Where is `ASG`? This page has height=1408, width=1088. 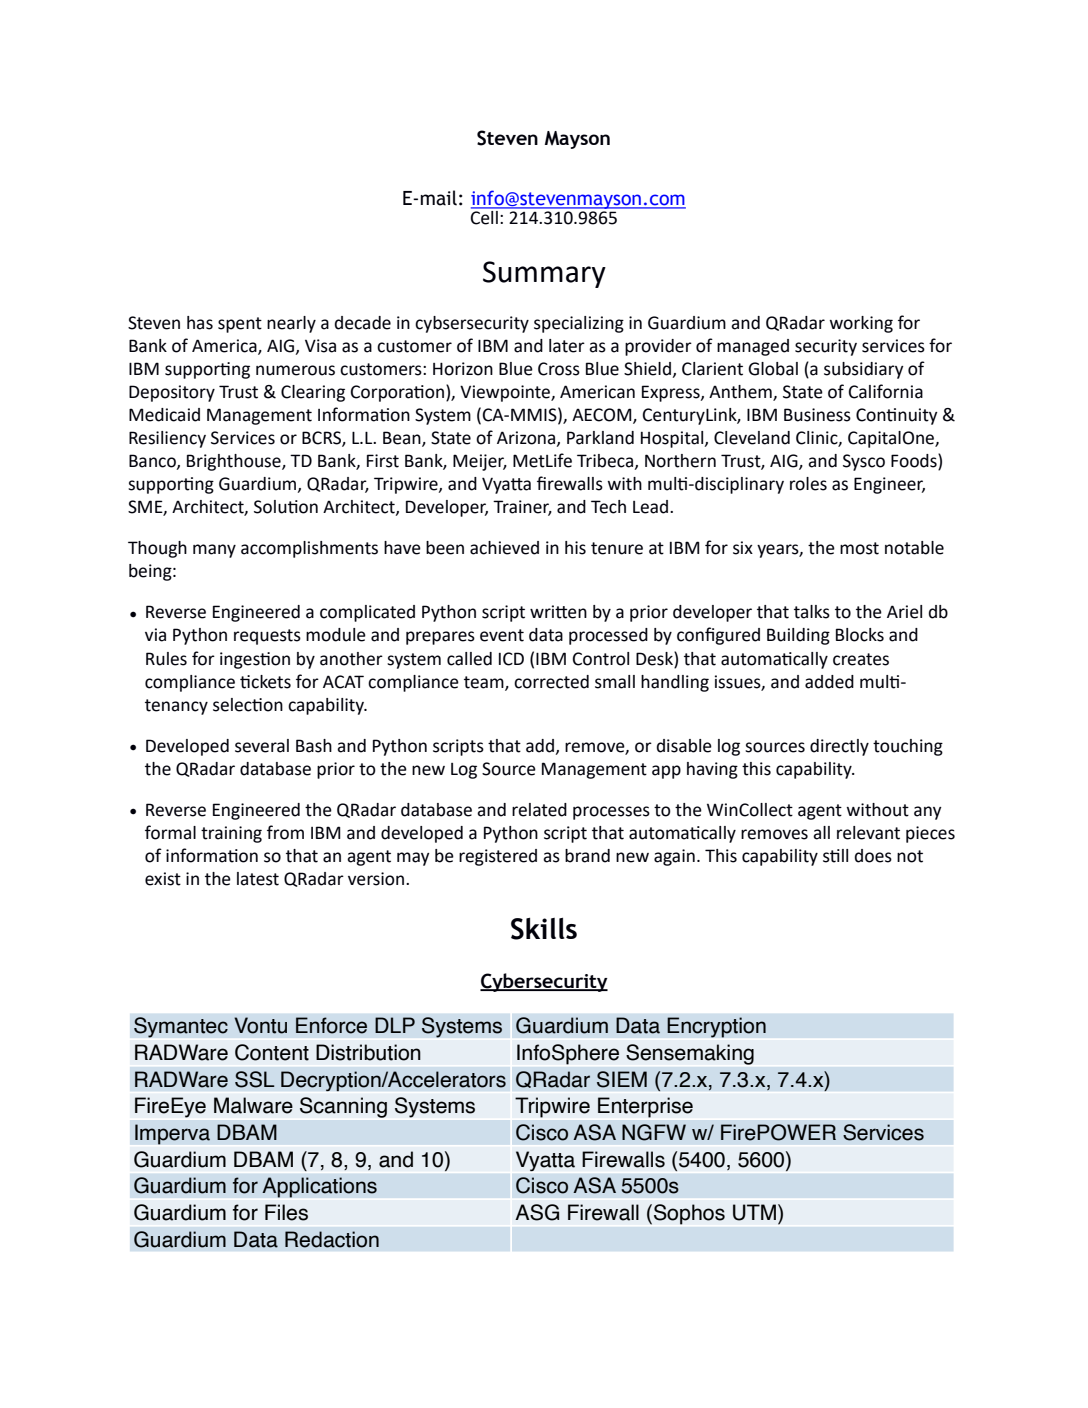 ASG is located at coordinates (537, 1212).
